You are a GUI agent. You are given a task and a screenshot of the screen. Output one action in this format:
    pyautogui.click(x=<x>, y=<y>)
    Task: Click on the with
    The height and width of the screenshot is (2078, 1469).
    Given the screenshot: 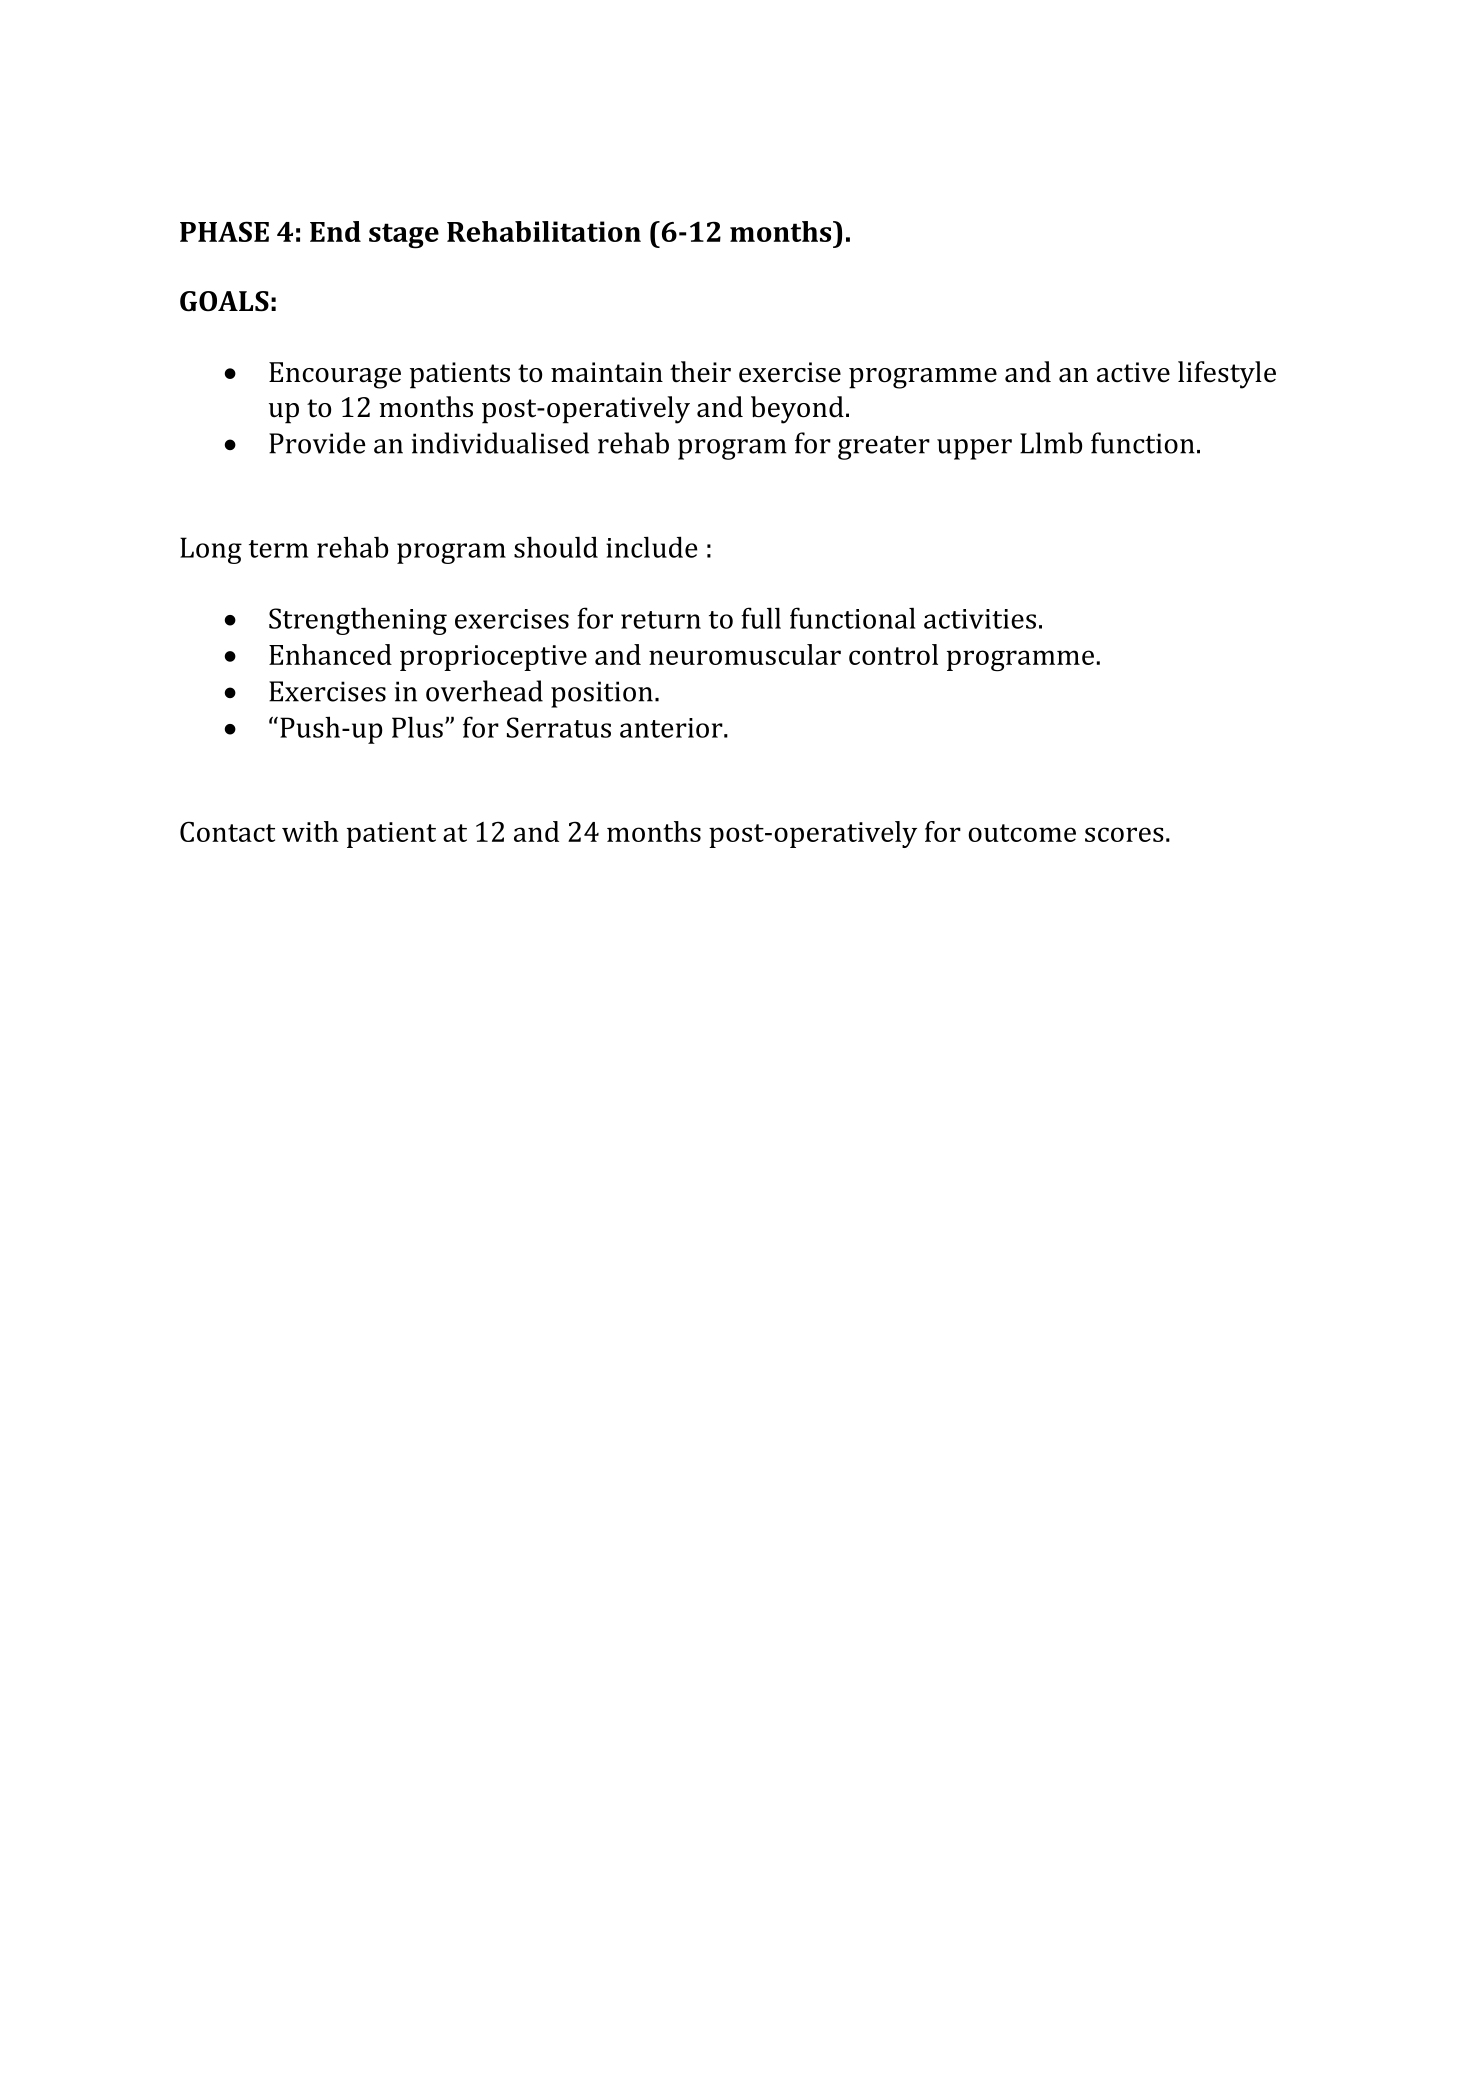 What is the action you would take?
    pyautogui.click(x=310, y=831)
